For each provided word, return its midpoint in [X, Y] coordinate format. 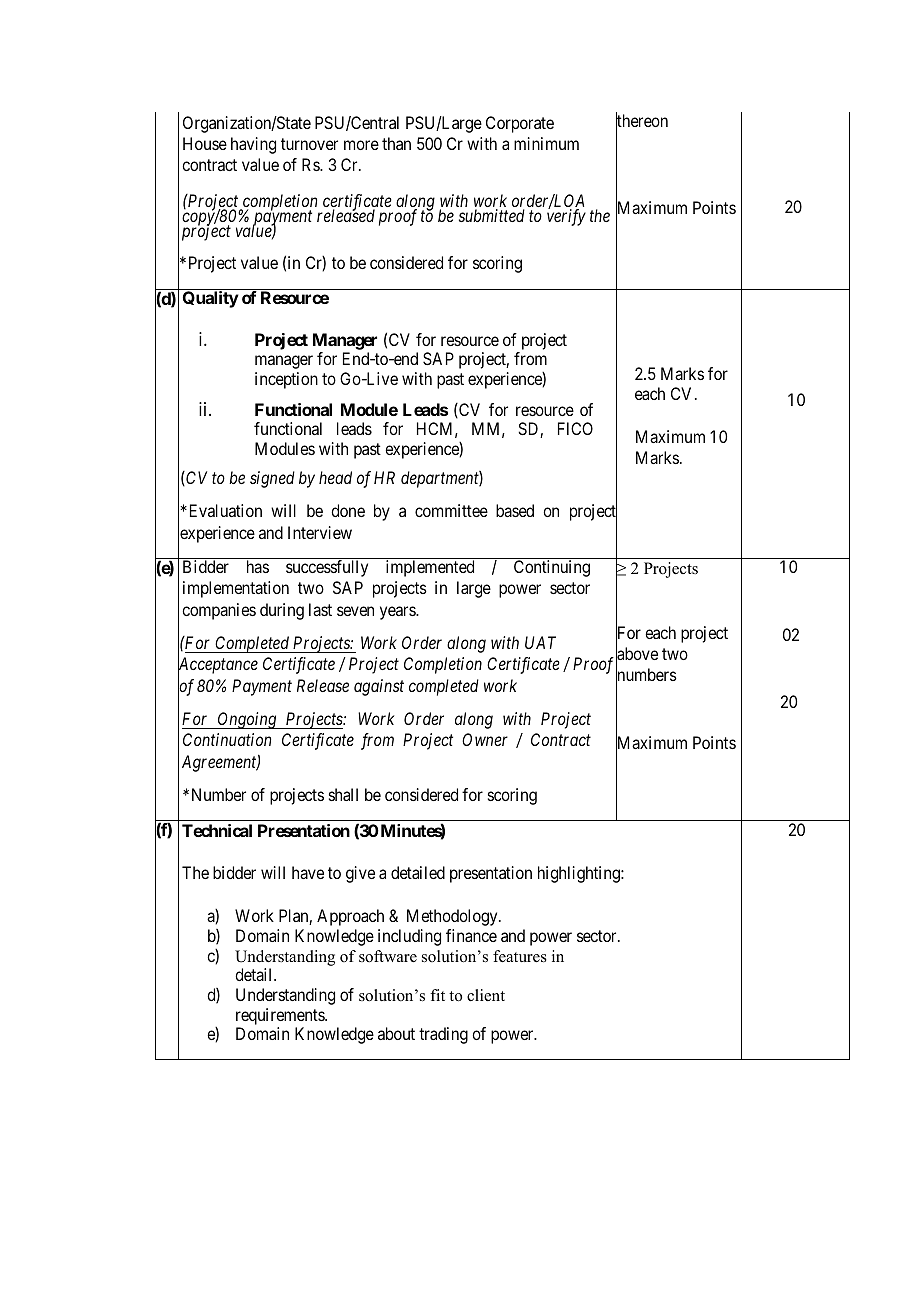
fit [437, 995]
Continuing [552, 568]
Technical [217, 830]
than [396, 143]
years [398, 613]
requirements [281, 1016]
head [335, 477]
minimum [546, 143]
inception [286, 380]
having [253, 145]
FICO [575, 428]
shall [343, 794]
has [258, 566]
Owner [485, 739]
